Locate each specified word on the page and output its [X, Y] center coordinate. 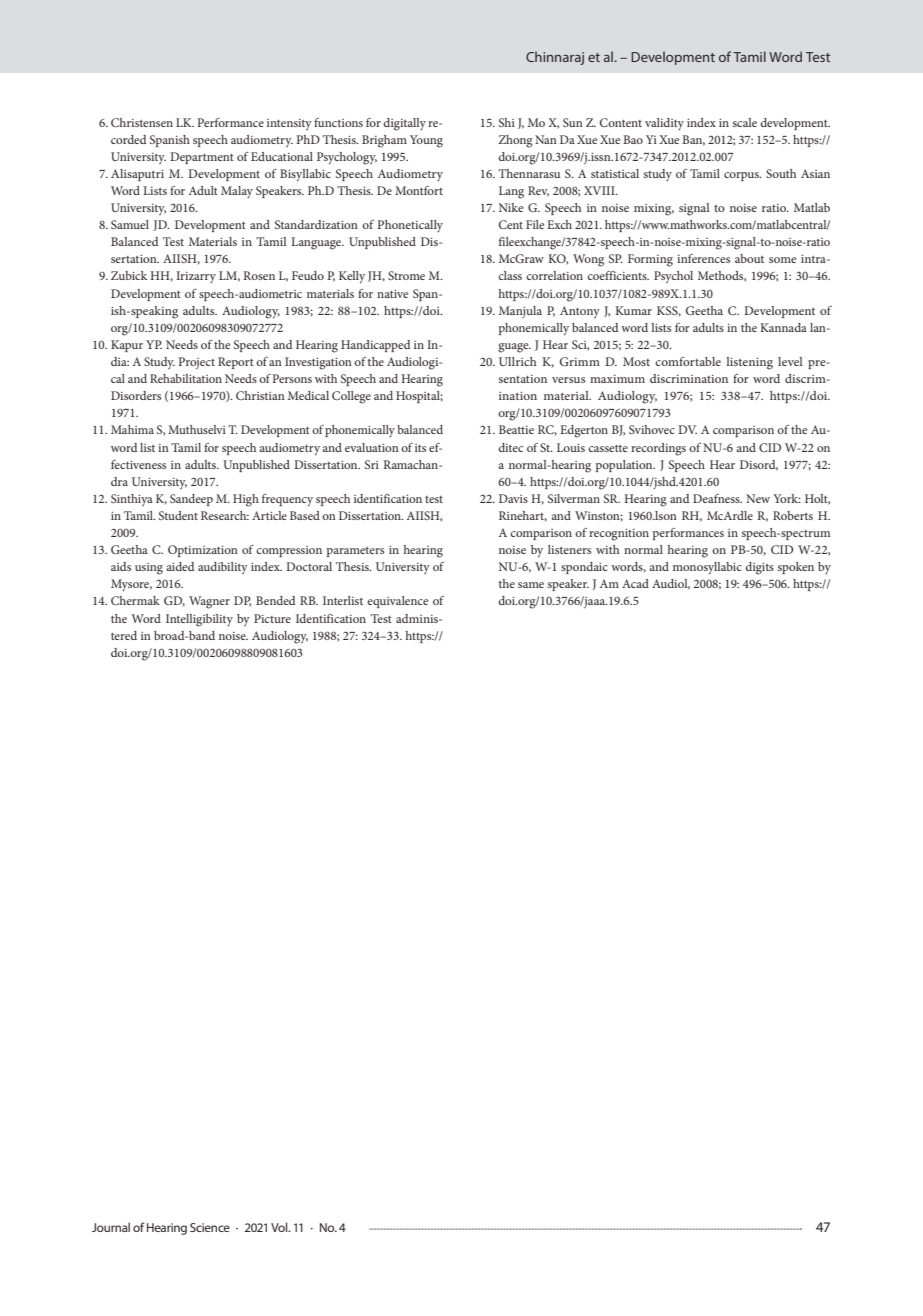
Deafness [717, 498]
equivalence [397, 602]
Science [210, 1227]
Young [426, 141]
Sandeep [191, 500]
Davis [513, 498]
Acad [635, 583]
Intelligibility [199, 620]
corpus [742, 176]
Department [202, 158]
